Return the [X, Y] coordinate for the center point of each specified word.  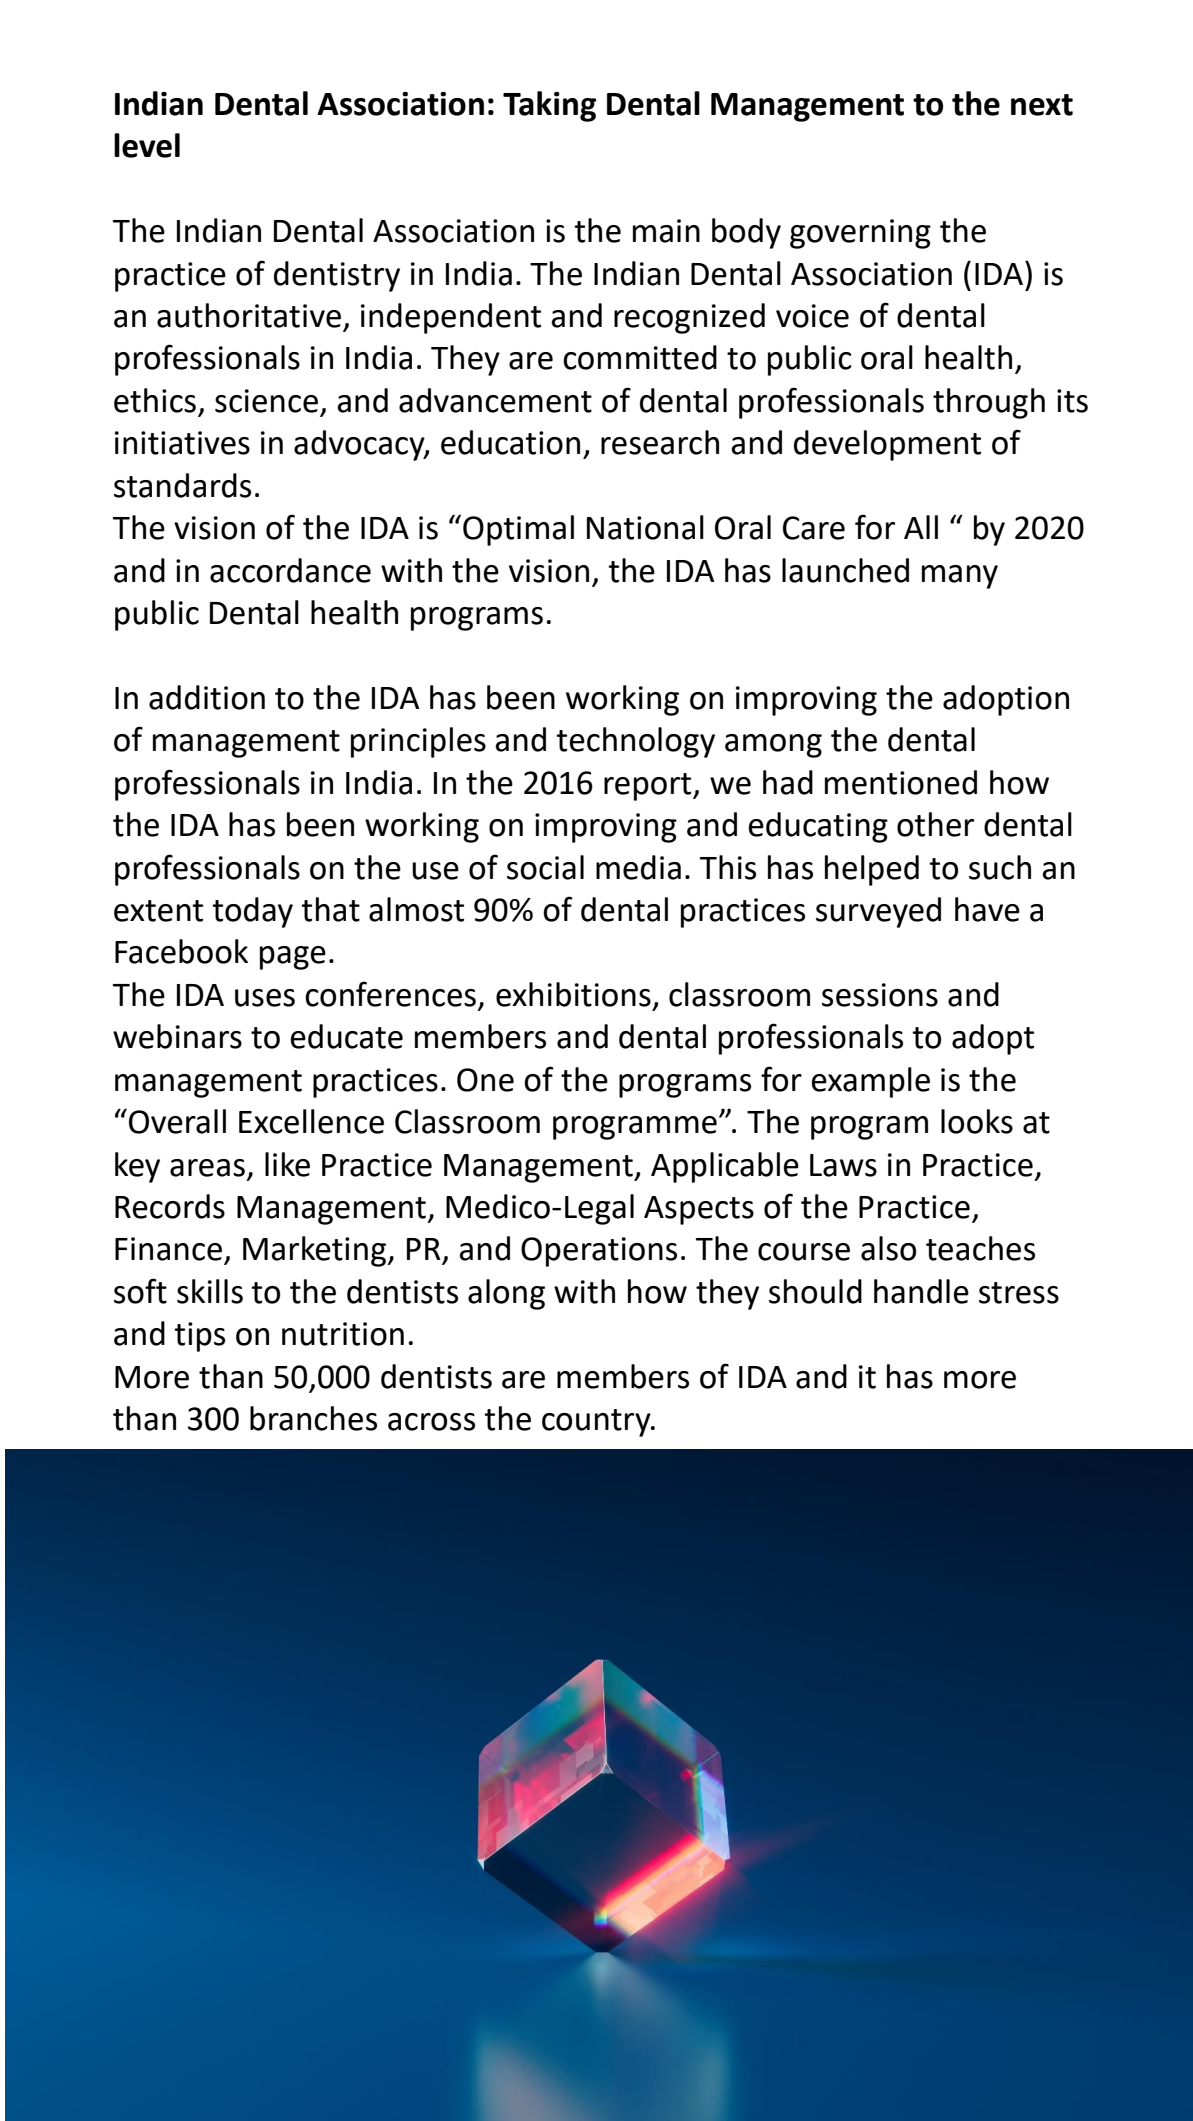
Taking [549, 106]
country [597, 1423]
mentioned [901, 782]
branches [313, 1418]
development [887, 445]
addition [207, 697]
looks [977, 1121]
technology [635, 742]
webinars [177, 1036]
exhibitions [573, 994]
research [660, 442]
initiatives [182, 443]
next [1042, 105]
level [147, 145]
